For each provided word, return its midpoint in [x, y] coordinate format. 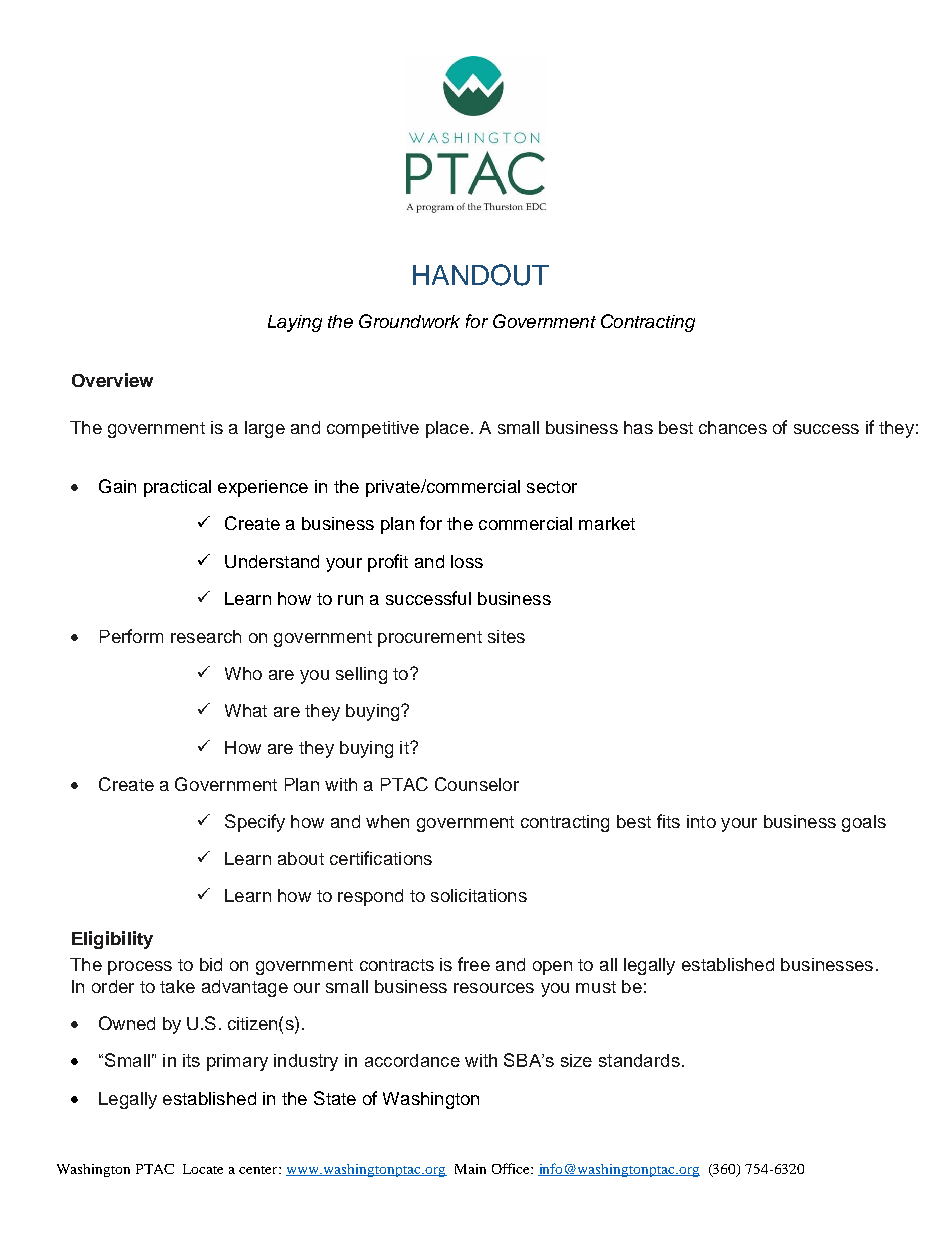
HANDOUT [481, 275]
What [246, 710]
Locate [203, 1169]
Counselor [477, 784]
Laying [295, 323]
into [701, 821]
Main [470, 1169]
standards [639, 1060]
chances [733, 427]
